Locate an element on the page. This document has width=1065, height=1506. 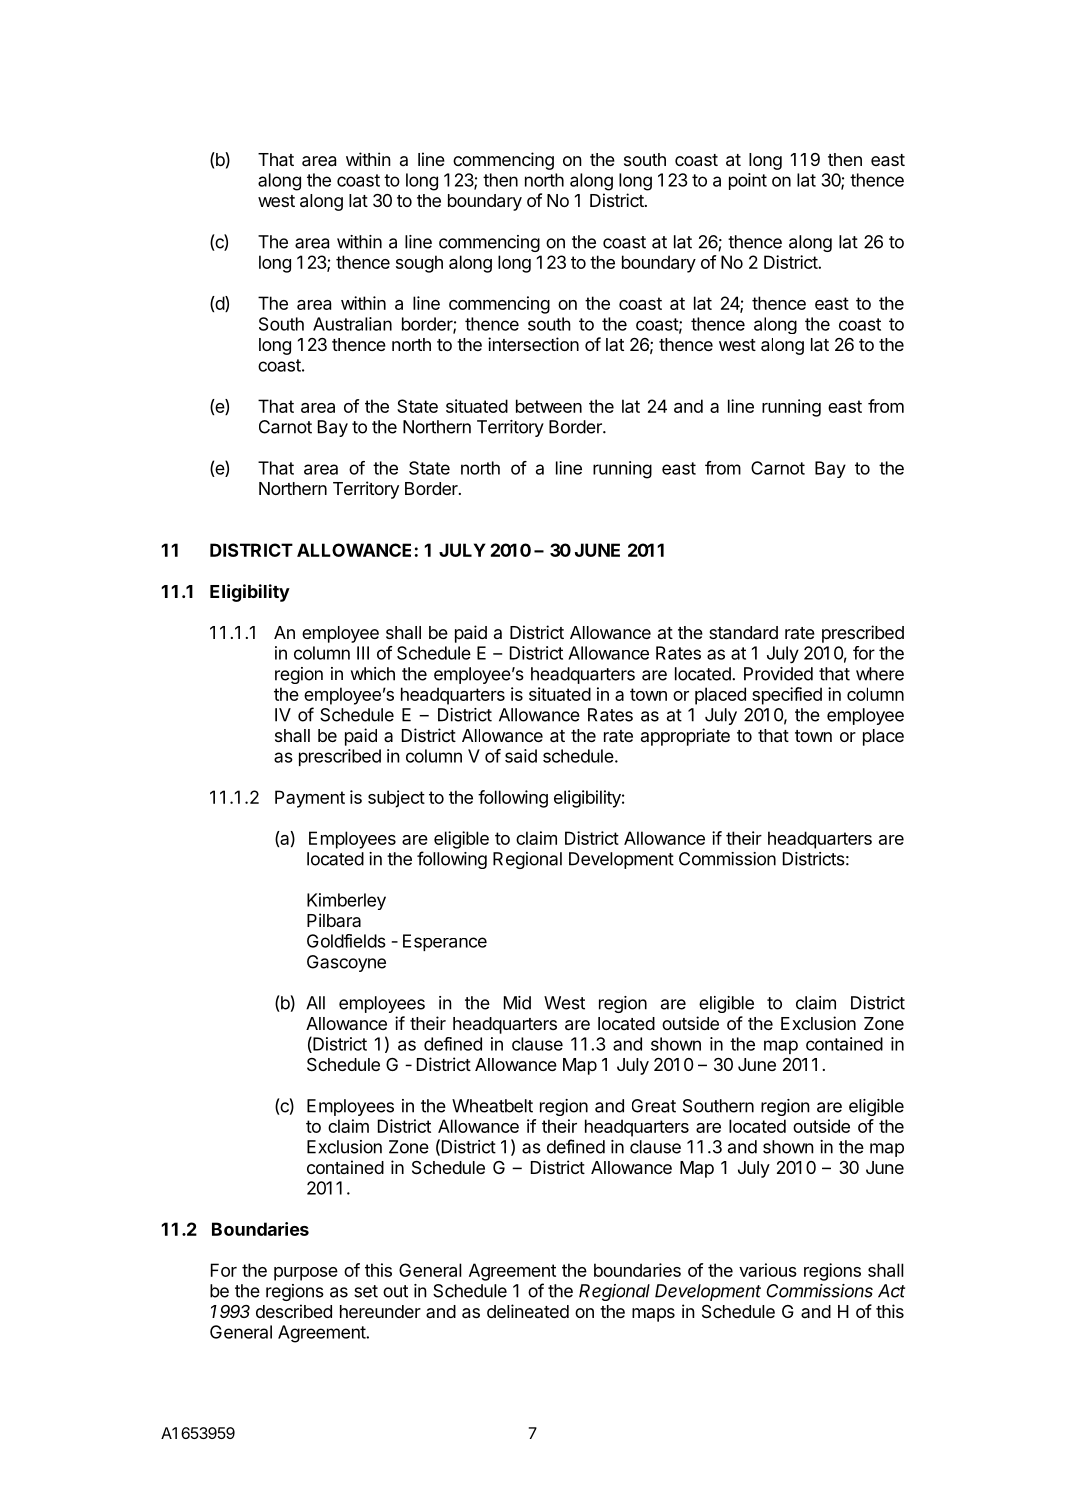
subject is located at coordinates (396, 799).
